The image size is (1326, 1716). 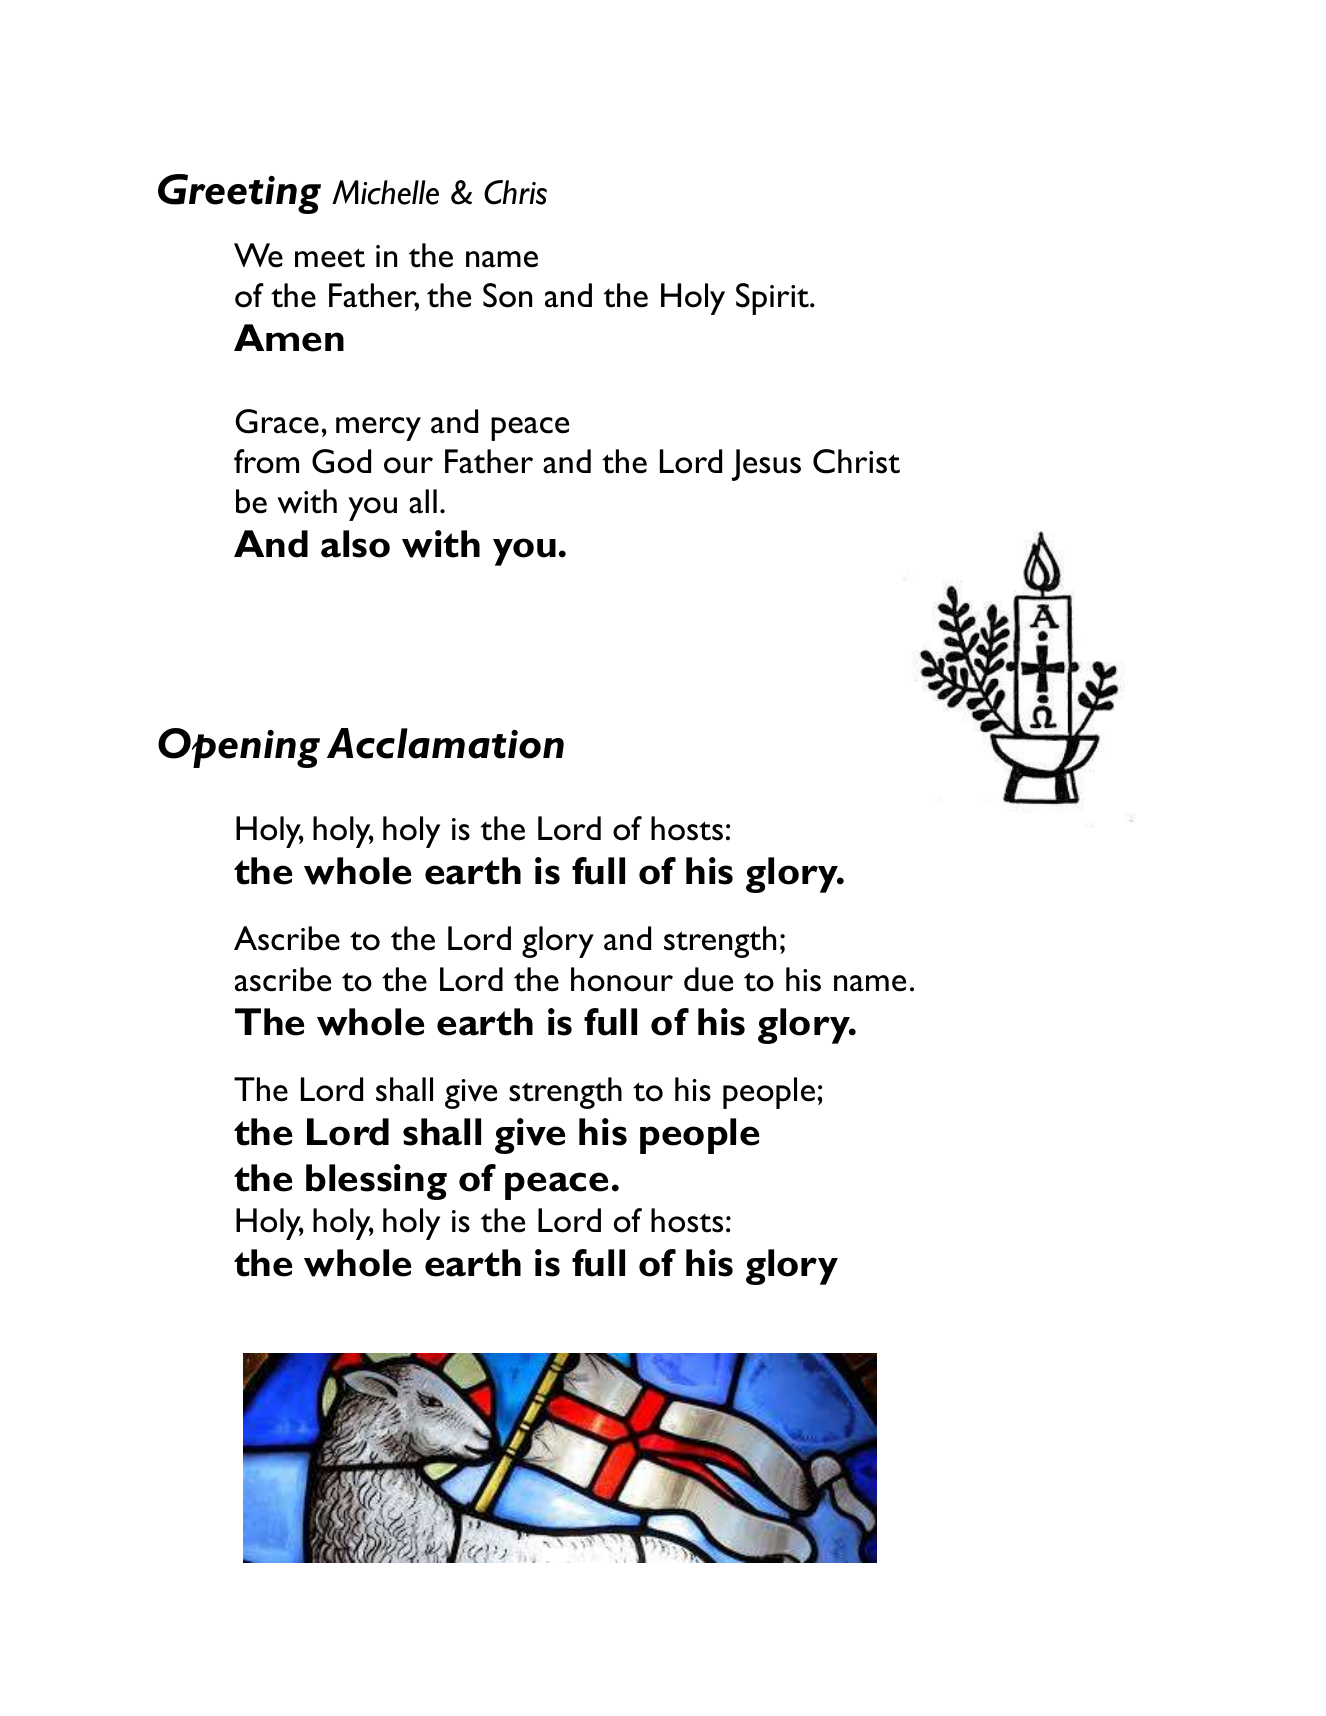 I want to click on meet, so click(x=330, y=258).
